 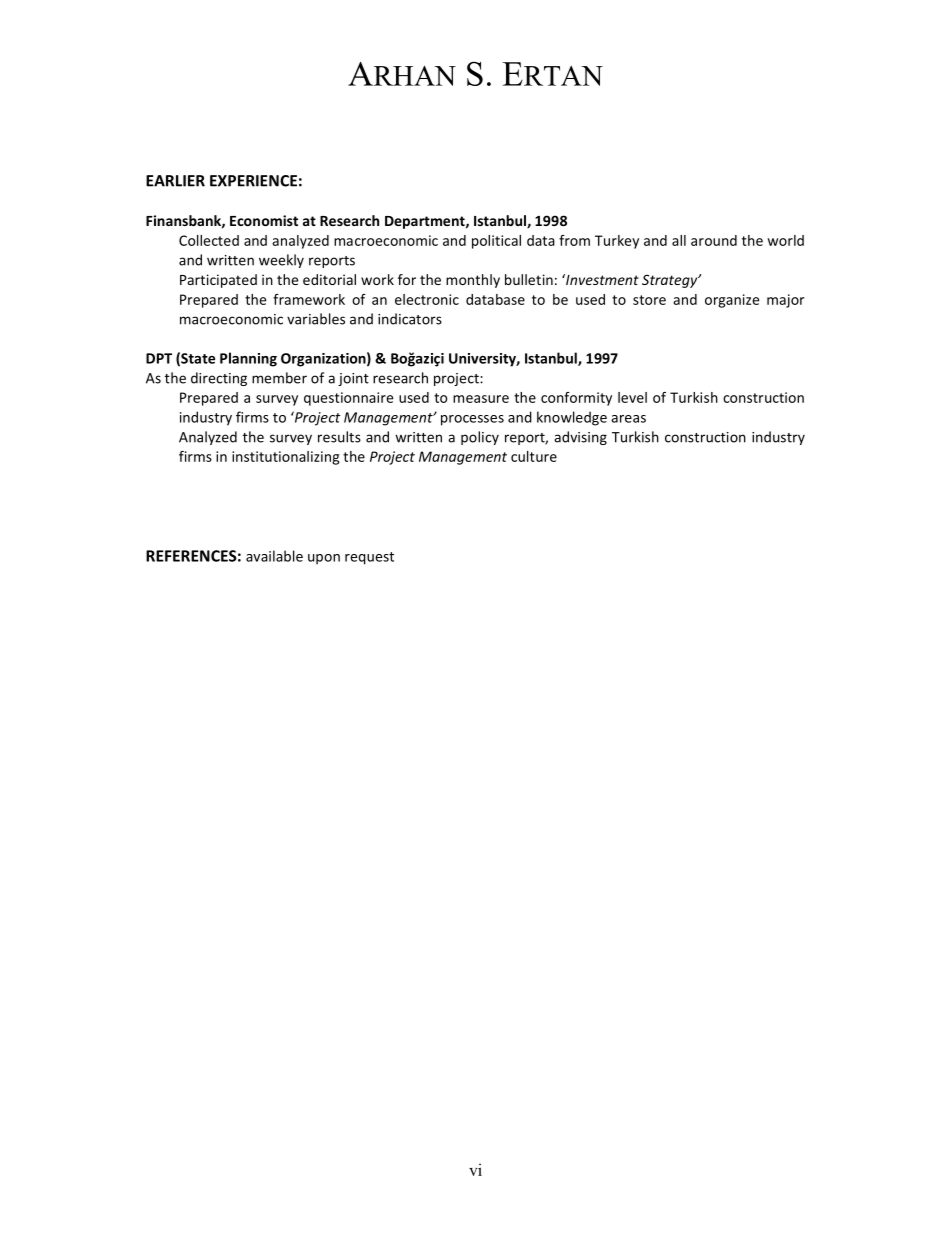 I want to click on level, so click(x=632, y=397).
